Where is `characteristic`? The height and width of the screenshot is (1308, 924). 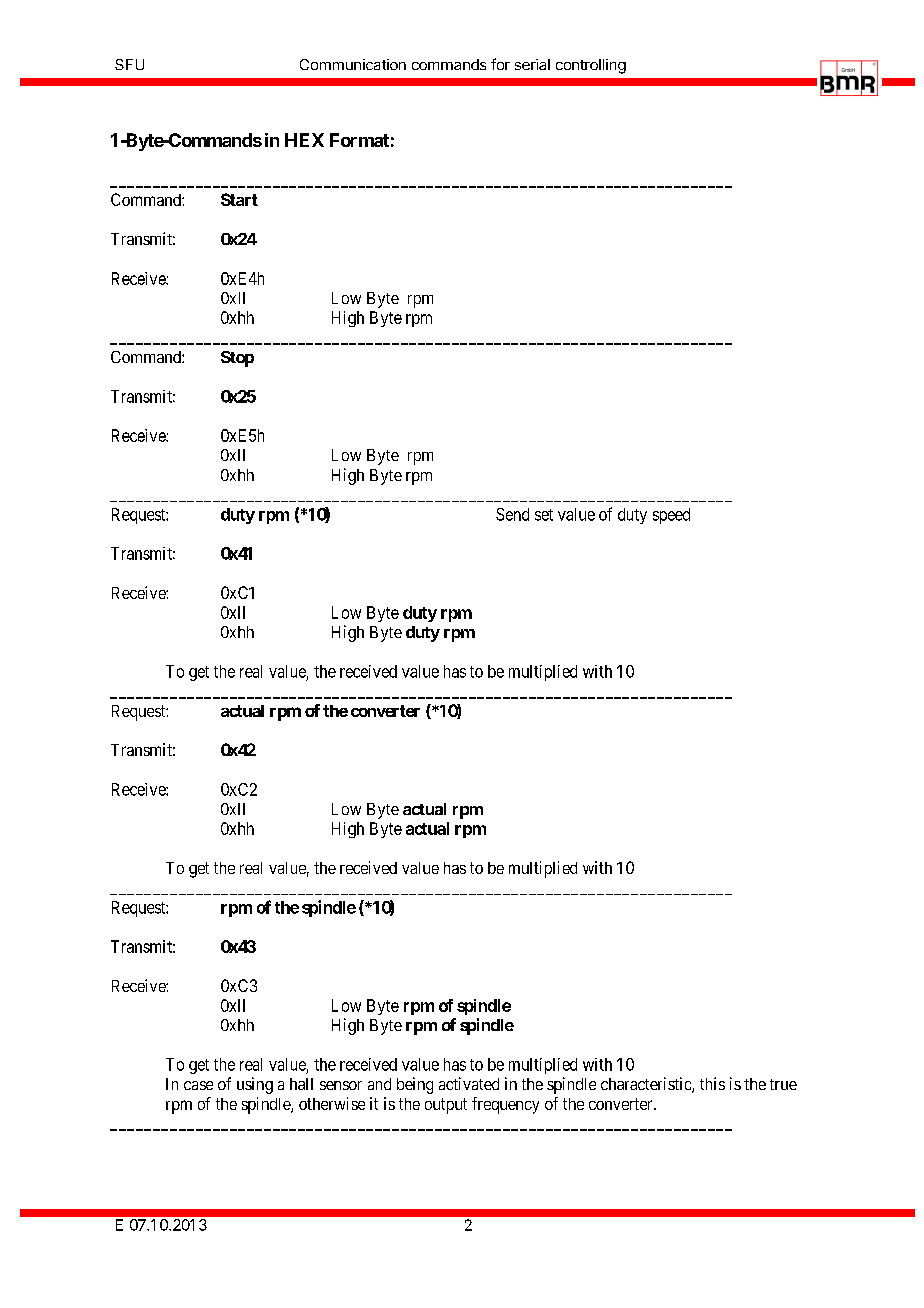
characteristic is located at coordinates (647, 1085).
